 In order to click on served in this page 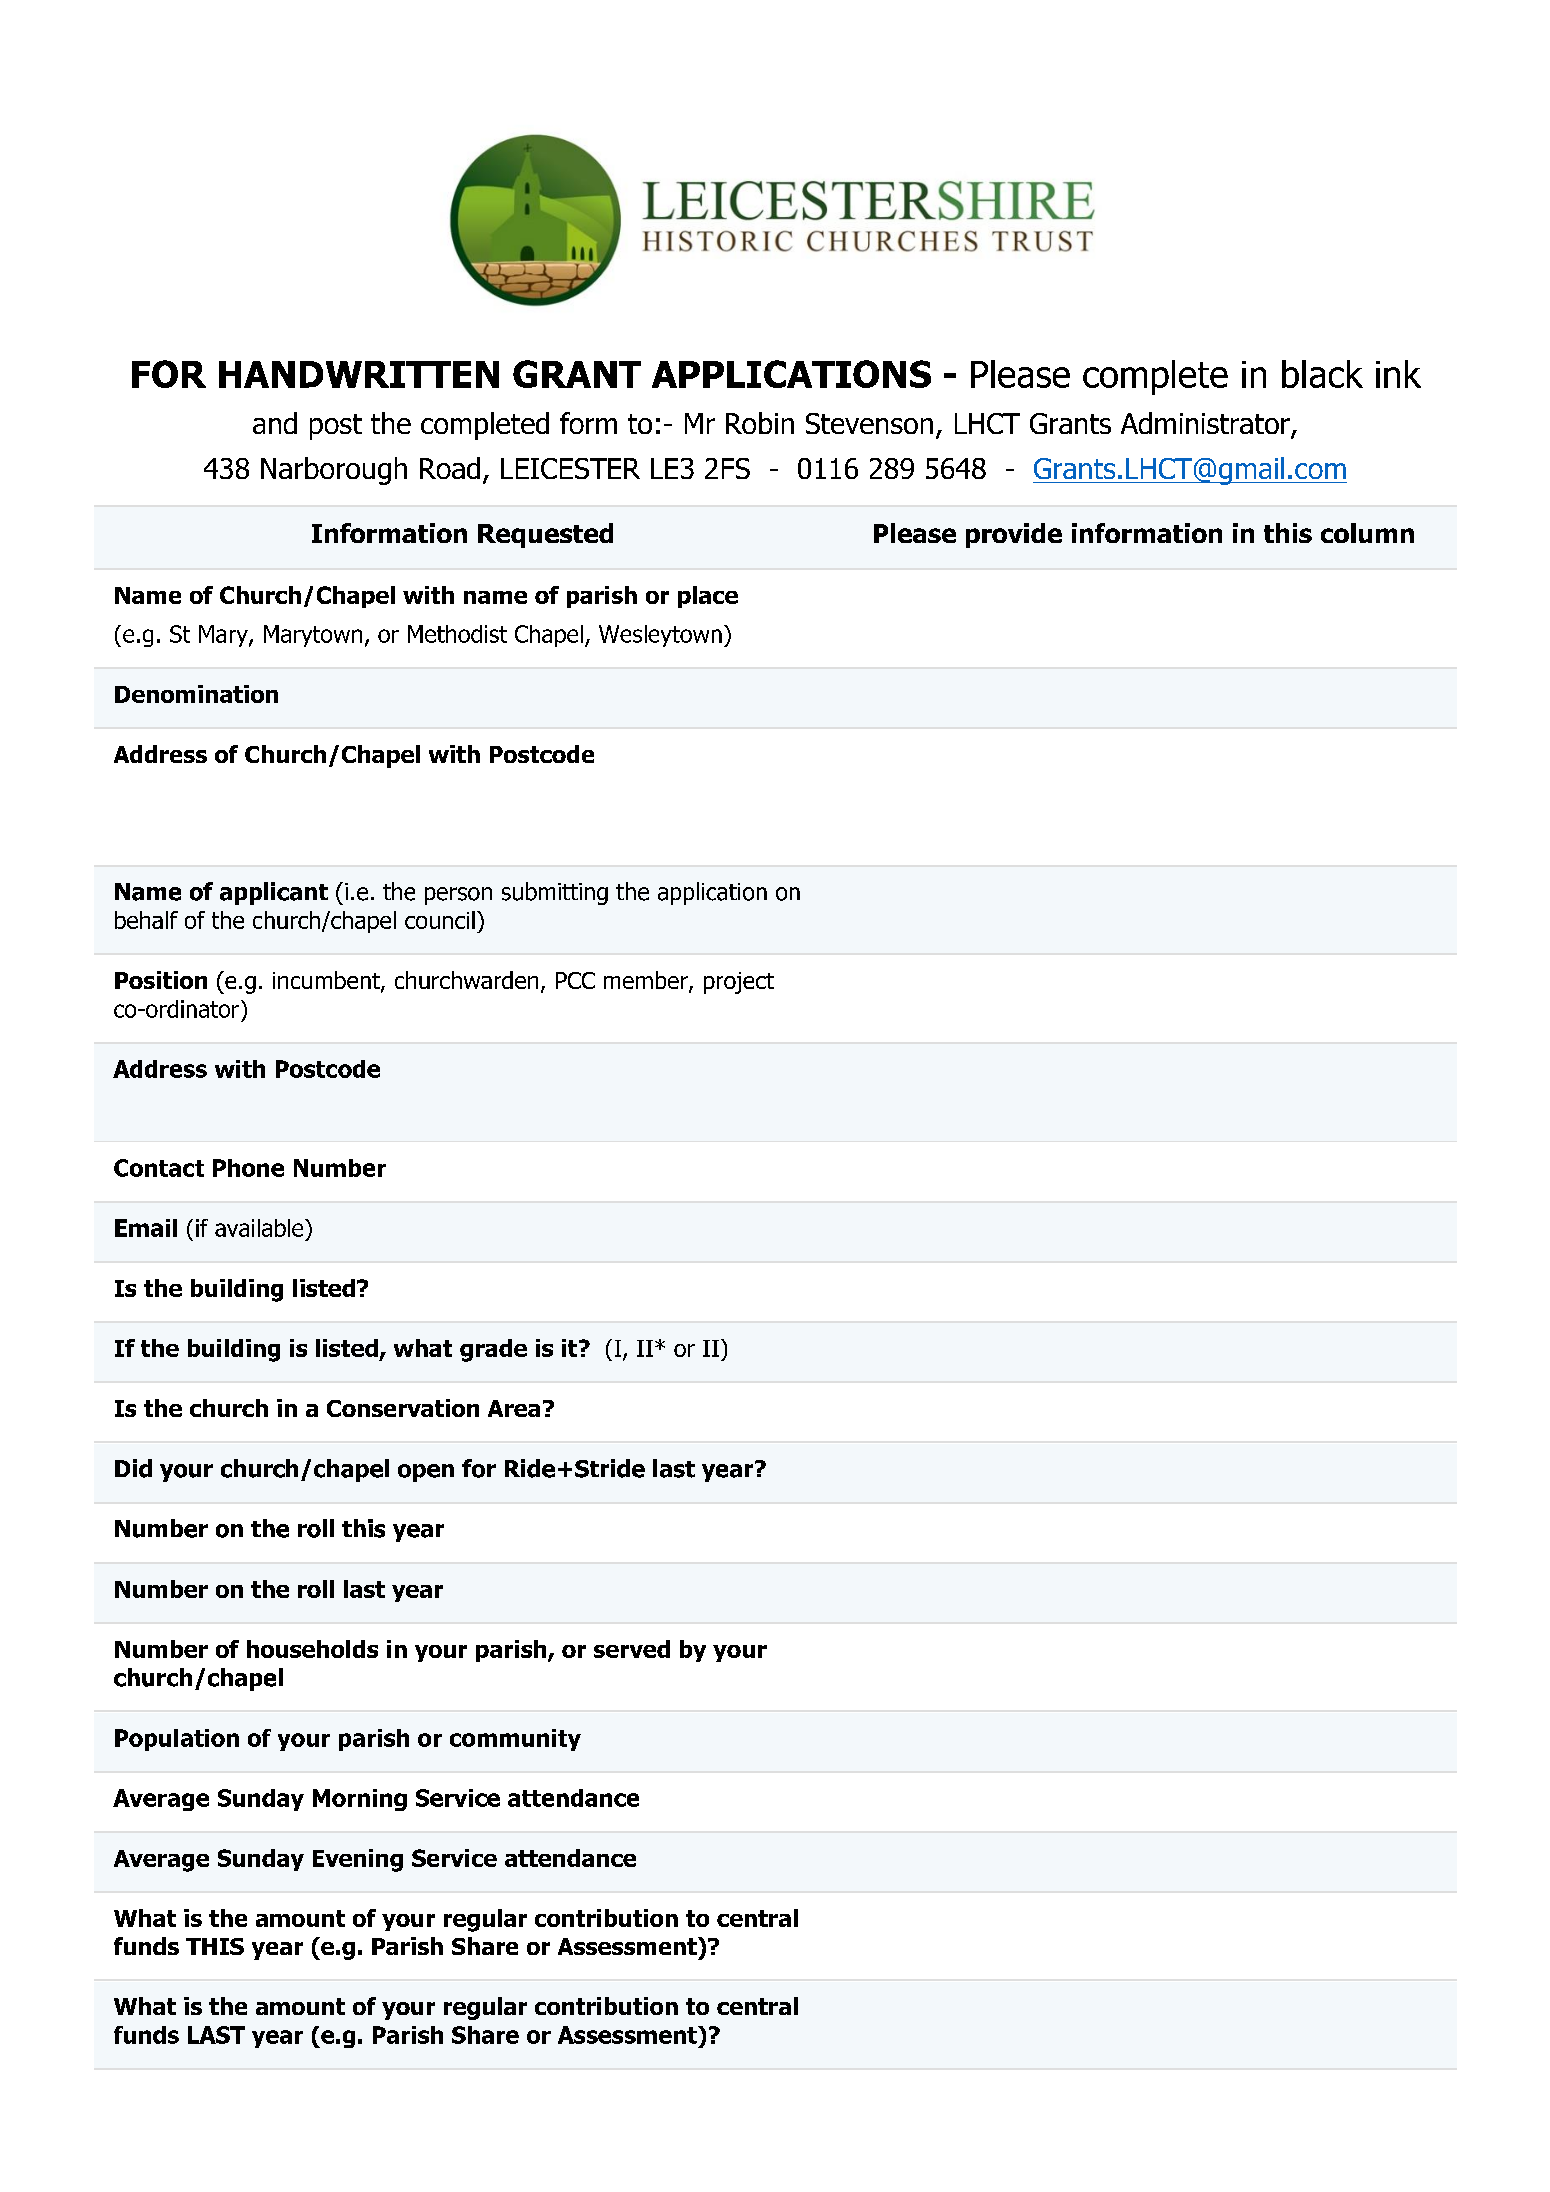, I will do `click(632, 1649)`.
